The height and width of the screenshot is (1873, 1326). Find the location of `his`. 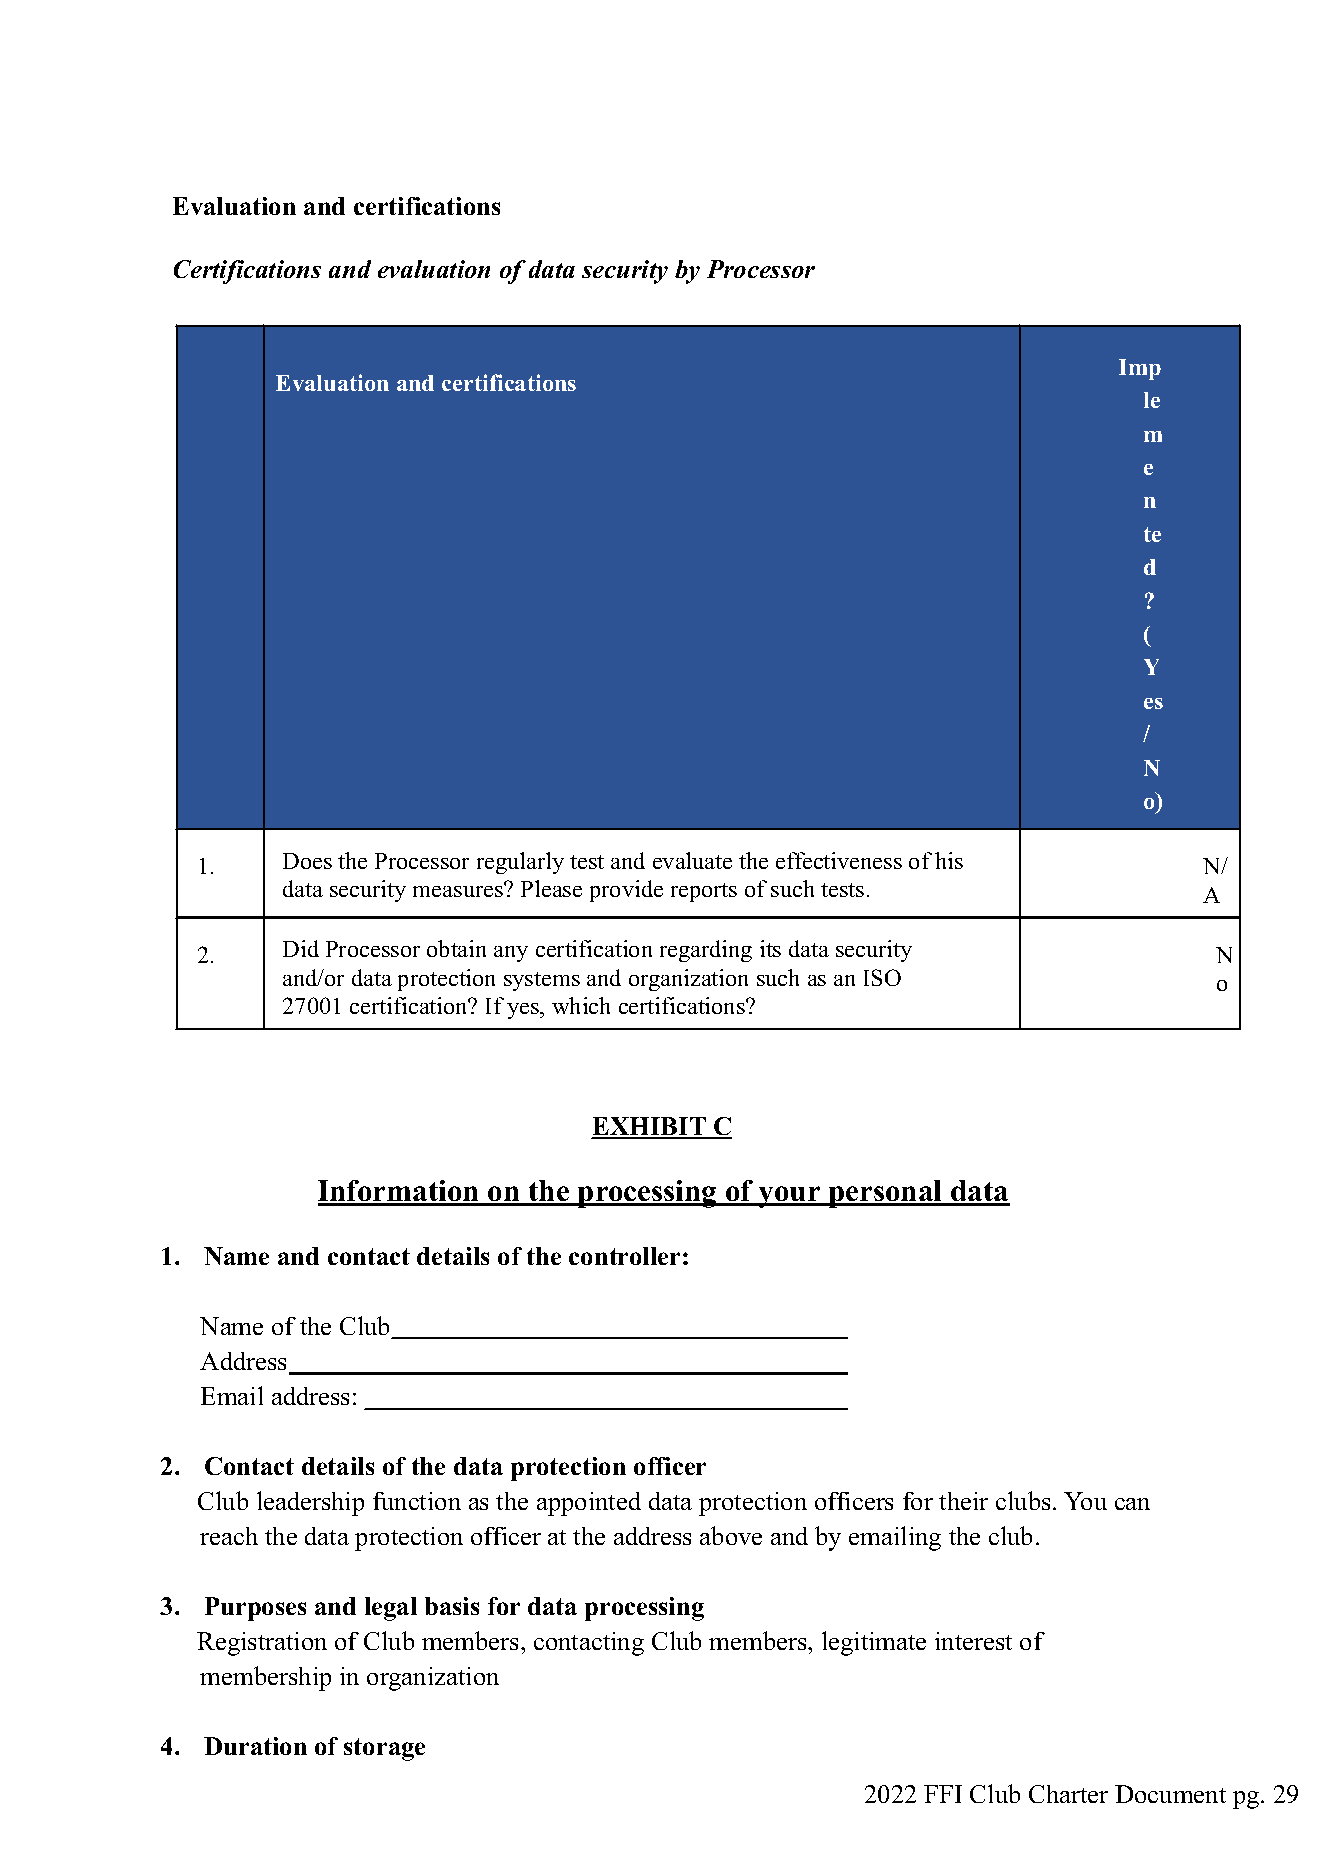

his is located at coordinates (949, 860).
